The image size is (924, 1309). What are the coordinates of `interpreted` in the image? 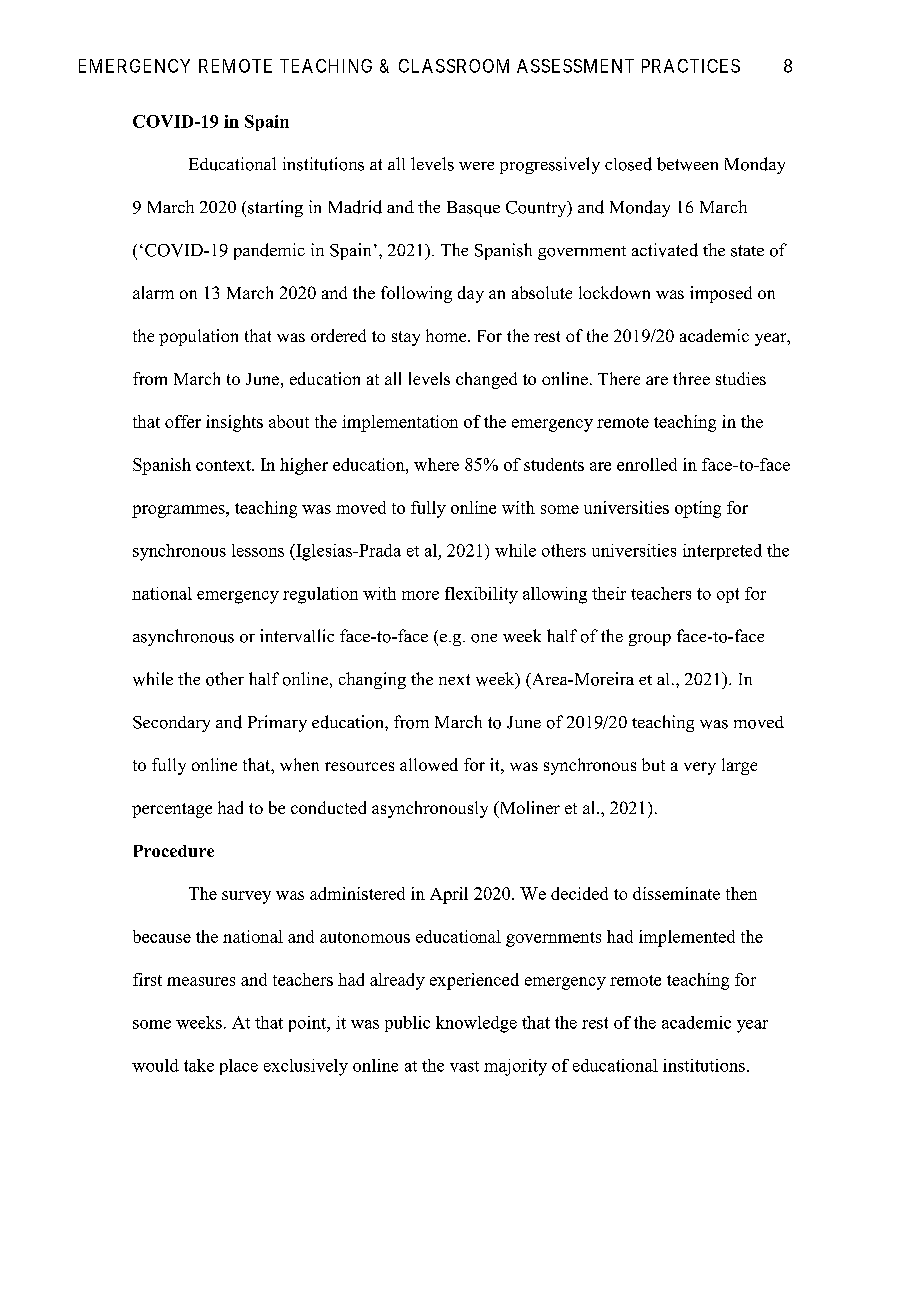 It's located at (722, 552).
